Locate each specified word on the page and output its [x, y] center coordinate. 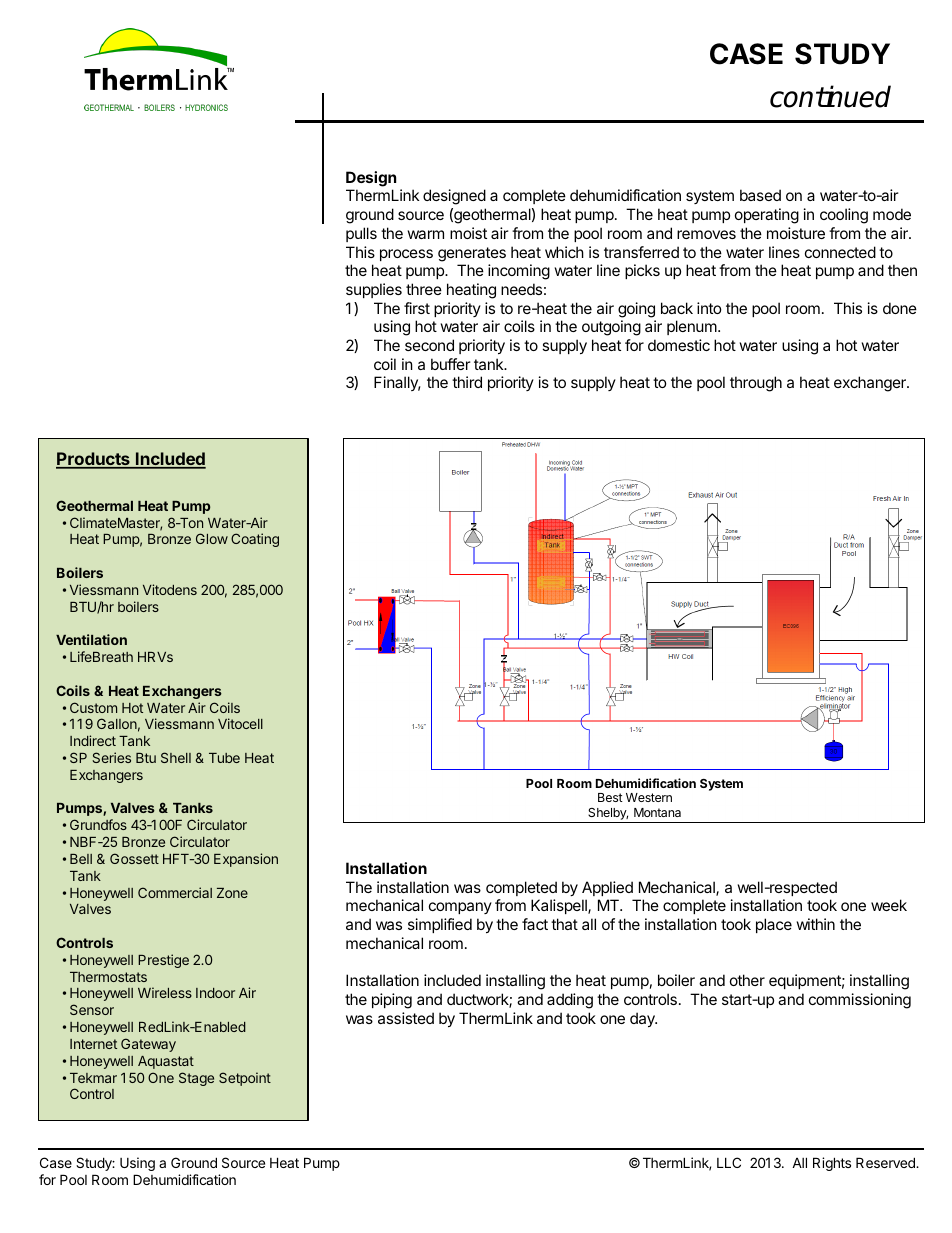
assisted [406, 1018]
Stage [196, 1079]
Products [94, 460]
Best [610, 797]
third [467, 382]
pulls [361, 234]
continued [830, 96]
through [756, 384]
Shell [176, 757]
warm [426, 234]
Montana [657, 812]
